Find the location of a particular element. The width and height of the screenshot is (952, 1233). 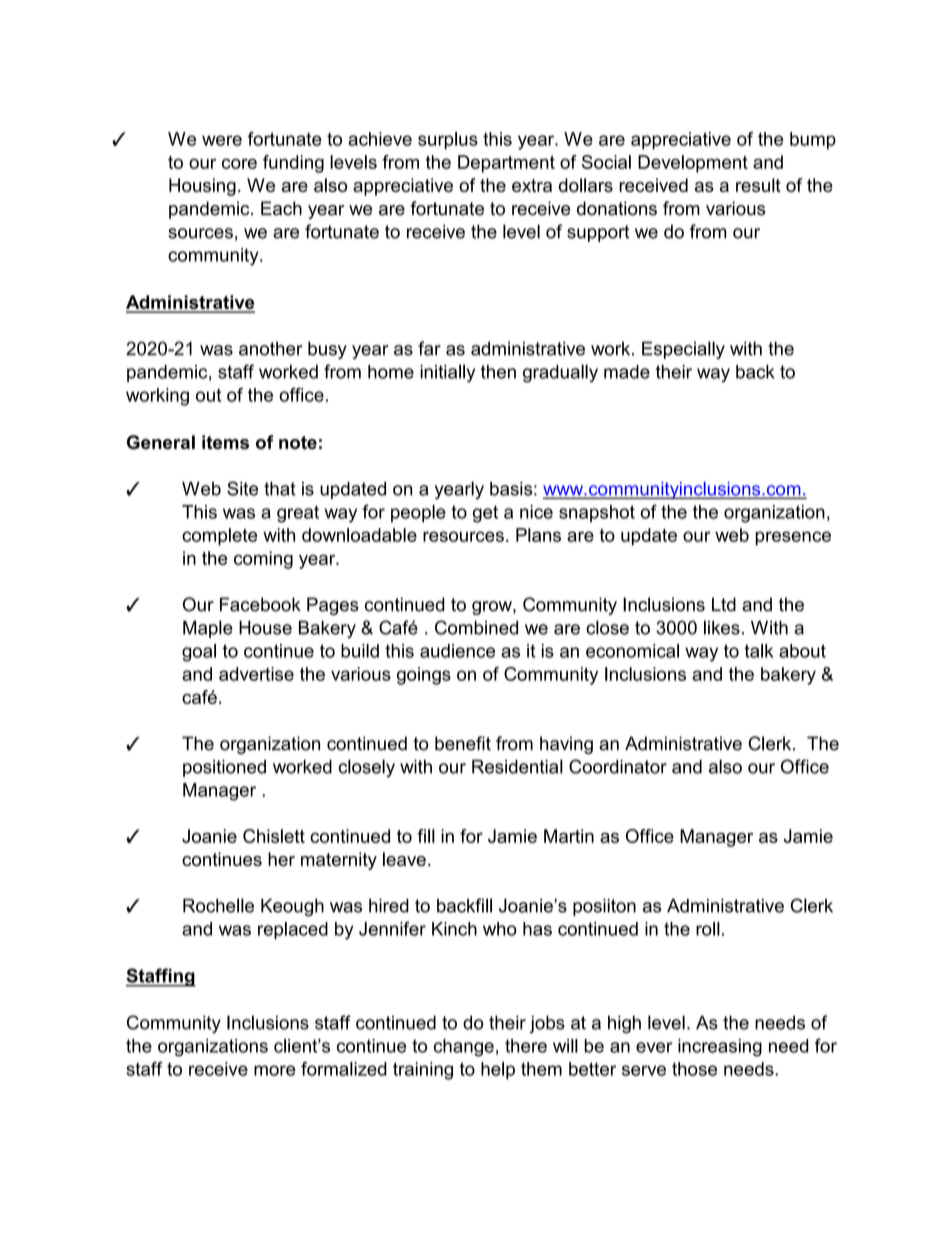

core is located at coordinates (239, 163).
